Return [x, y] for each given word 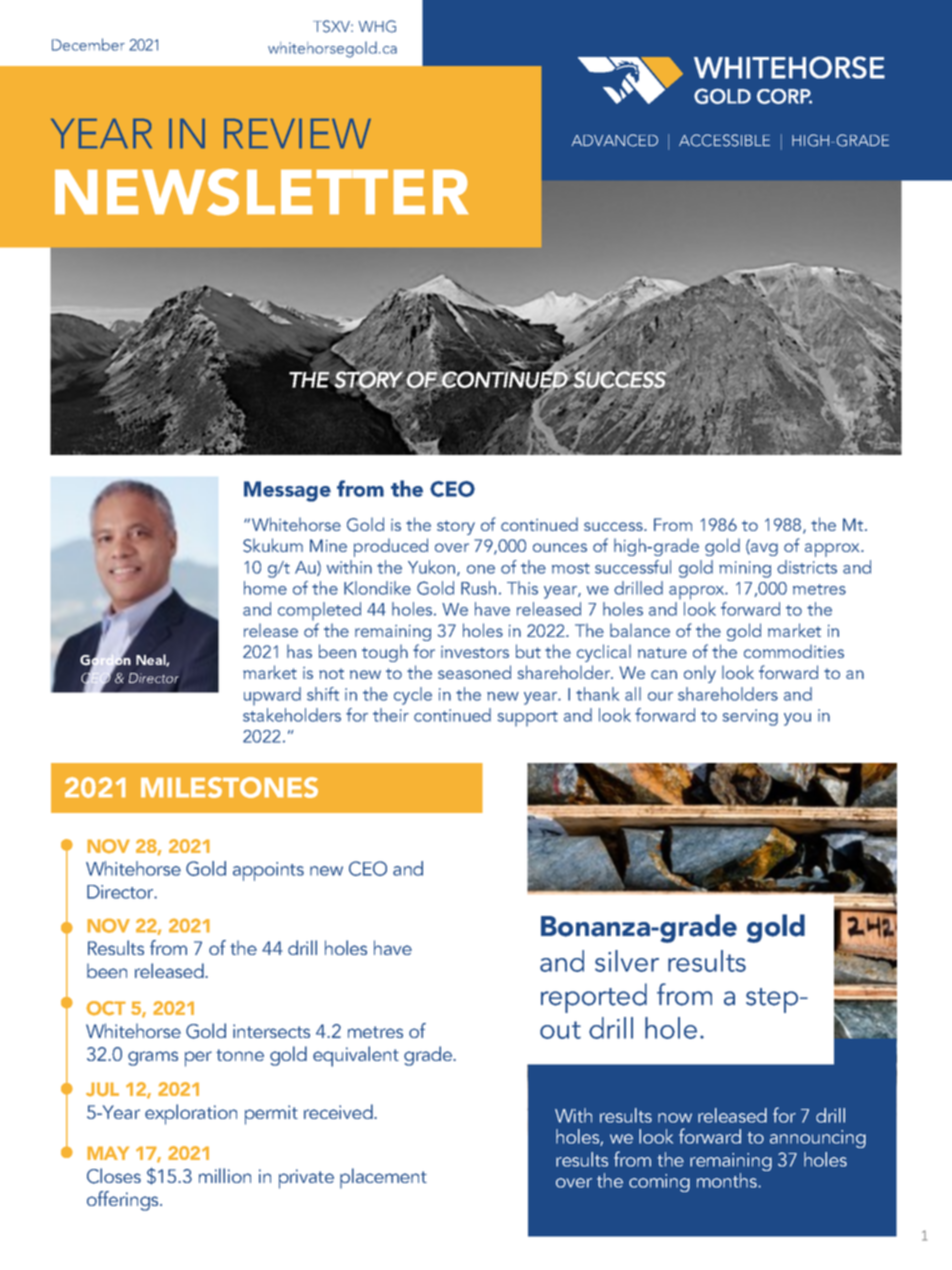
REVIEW [297, 133]
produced [391, 547]
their [391, 715]
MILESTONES [229, 787]
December [88, 44]
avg [763, 549]
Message [287, 491]
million [225, 1175]
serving [750, 717]
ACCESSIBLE [724, 140]
